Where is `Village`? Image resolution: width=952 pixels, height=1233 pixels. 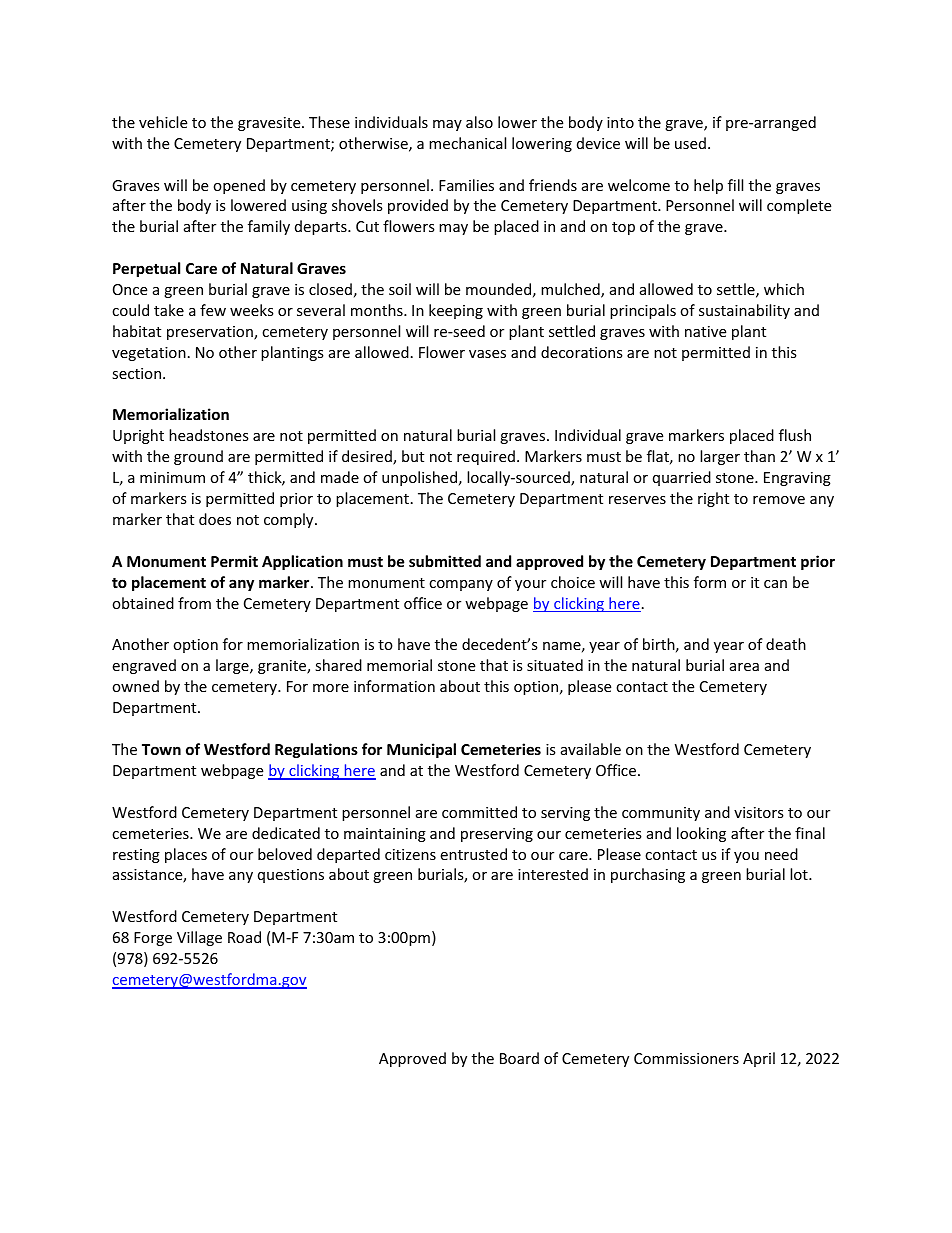
Village is located at coordinates (199, 938).
